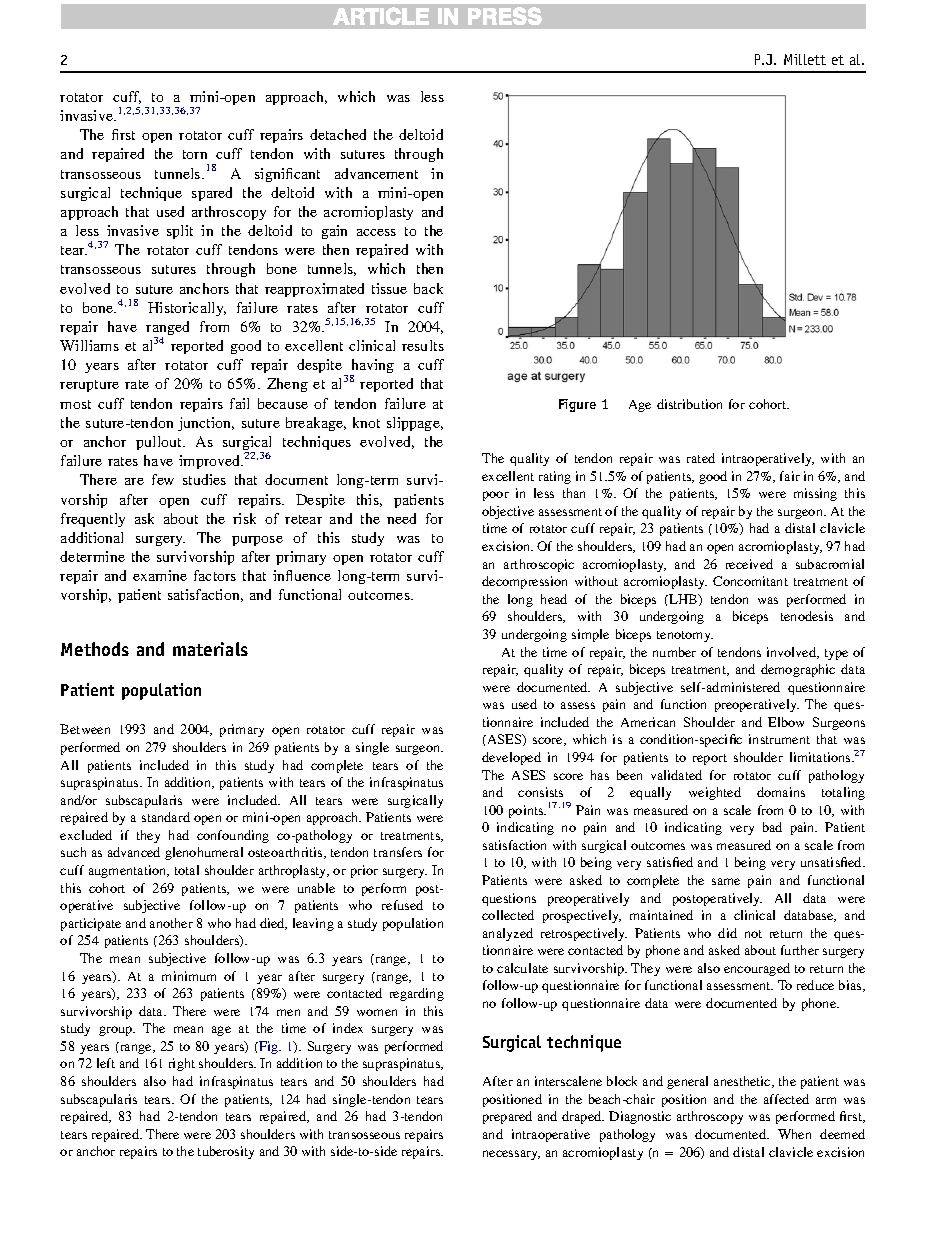 The height and width of the screenshot is (1256, 952). Describe the element at coordinates (195, 154) in the screenshot. I see `torn` at that location.
